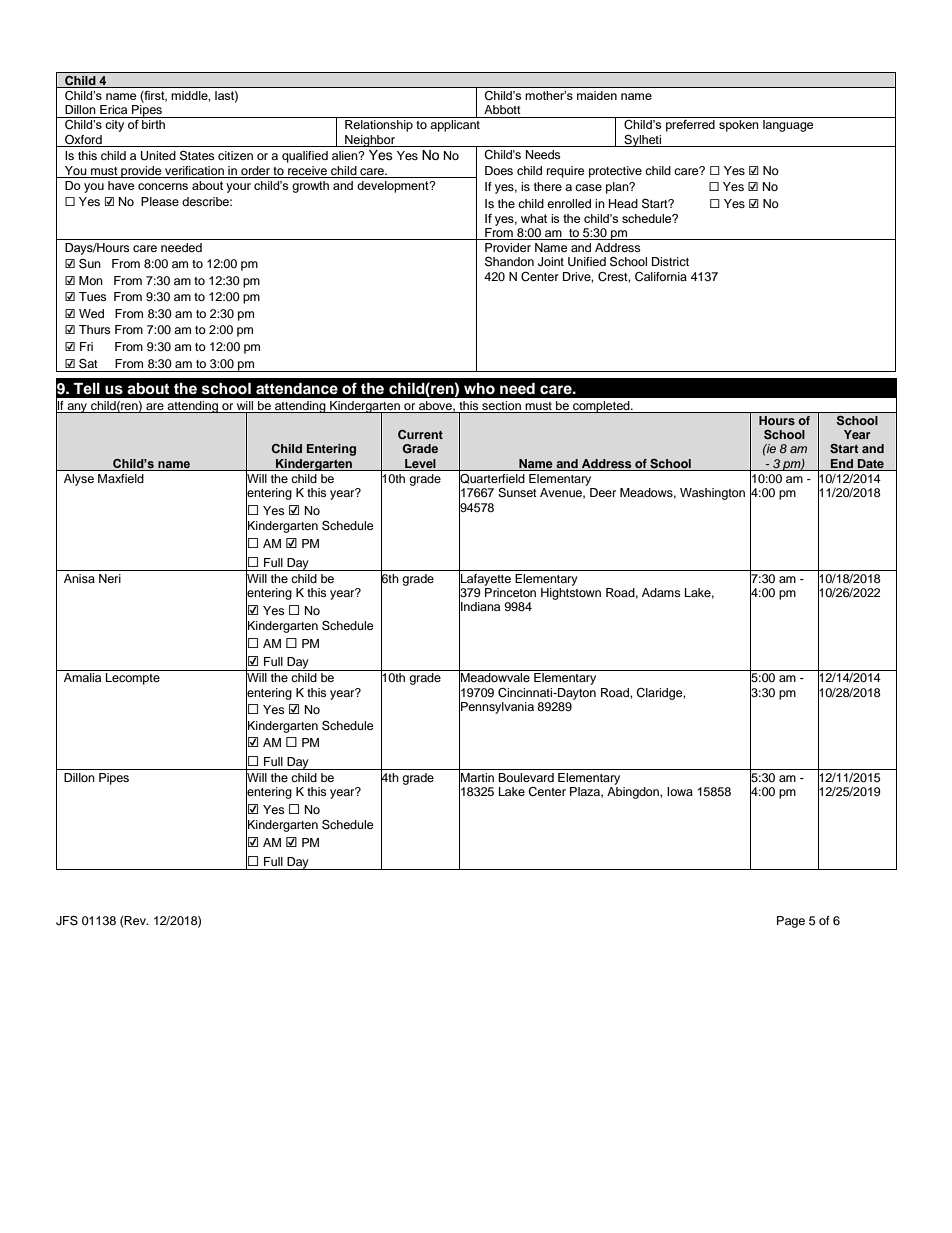 The height and width of the document is (1233, 952). Describe the element at coordinates (114, 126) in the document. I see `city` at that location.
